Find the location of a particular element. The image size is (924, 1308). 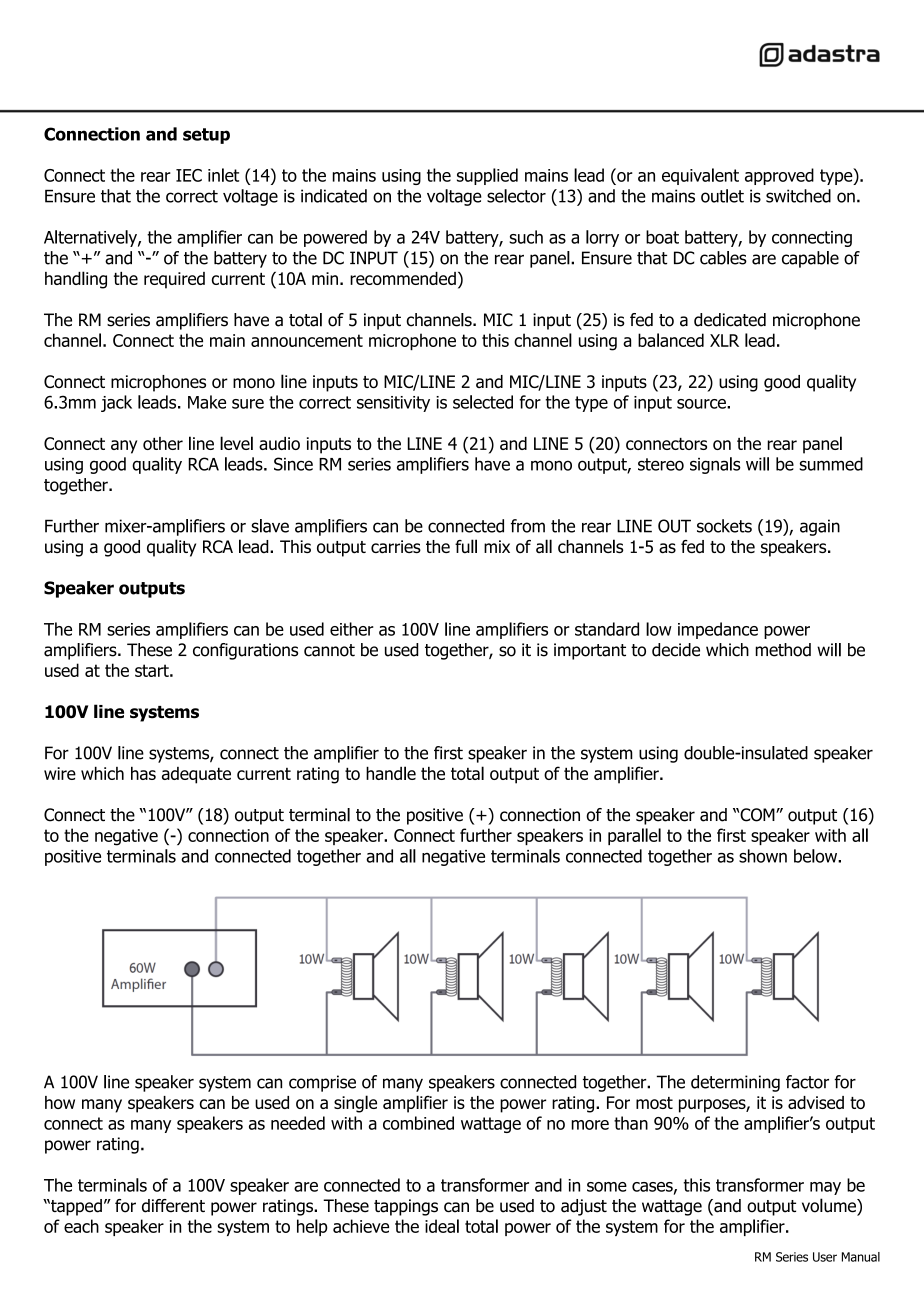

approved is located at coordinates (779, 176).
